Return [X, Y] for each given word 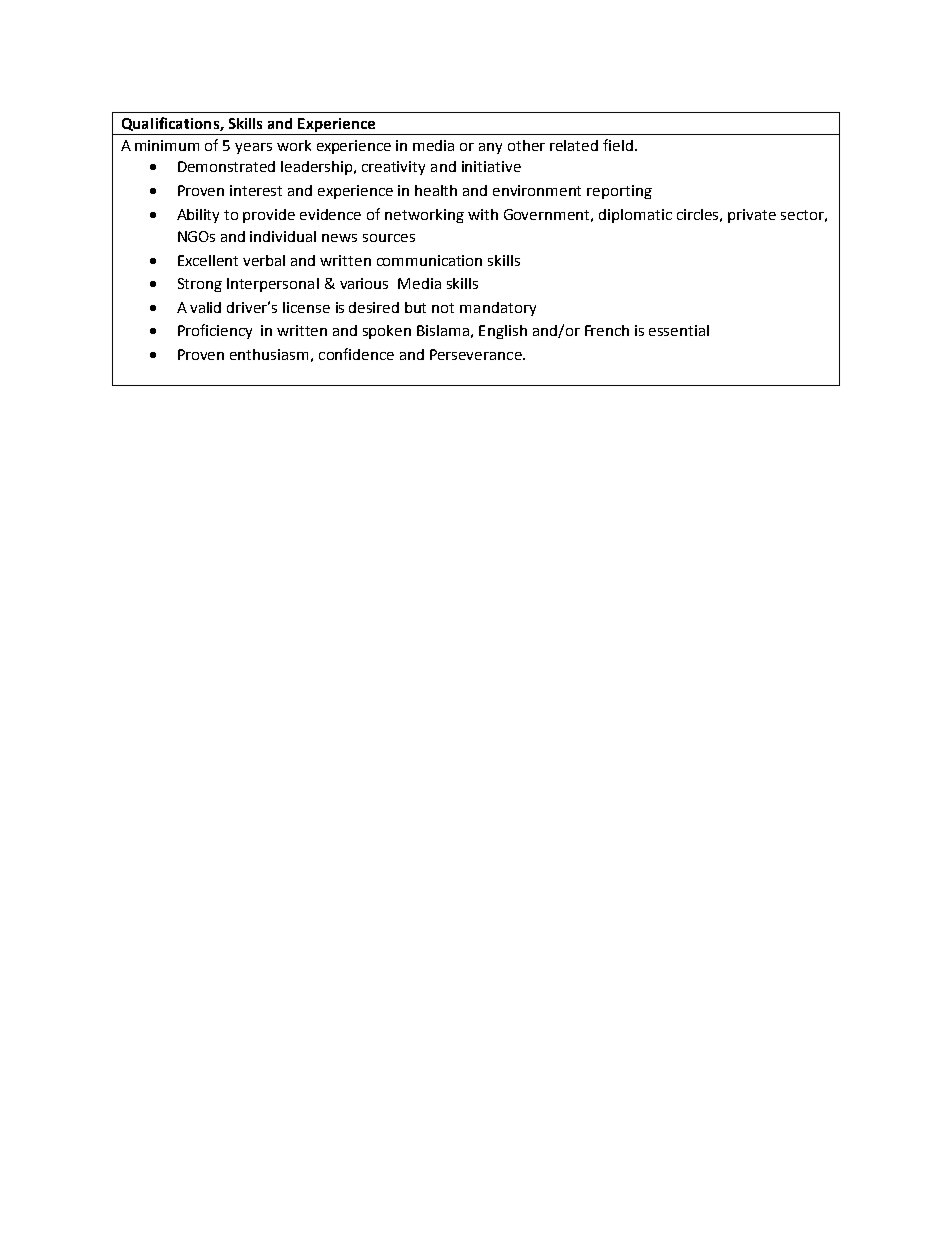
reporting [619, 192]
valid [205, 307]
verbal [264, 260]
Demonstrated [226, 166]
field [618, 145]
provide [269, 216]
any [490, 148]
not [443, 308]
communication [429, 260]
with [483, 214]
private [752, 216]
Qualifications [171, 124]
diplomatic [635, 216]
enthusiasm [269, 354]
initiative [491, 166]
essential [679, 330]
